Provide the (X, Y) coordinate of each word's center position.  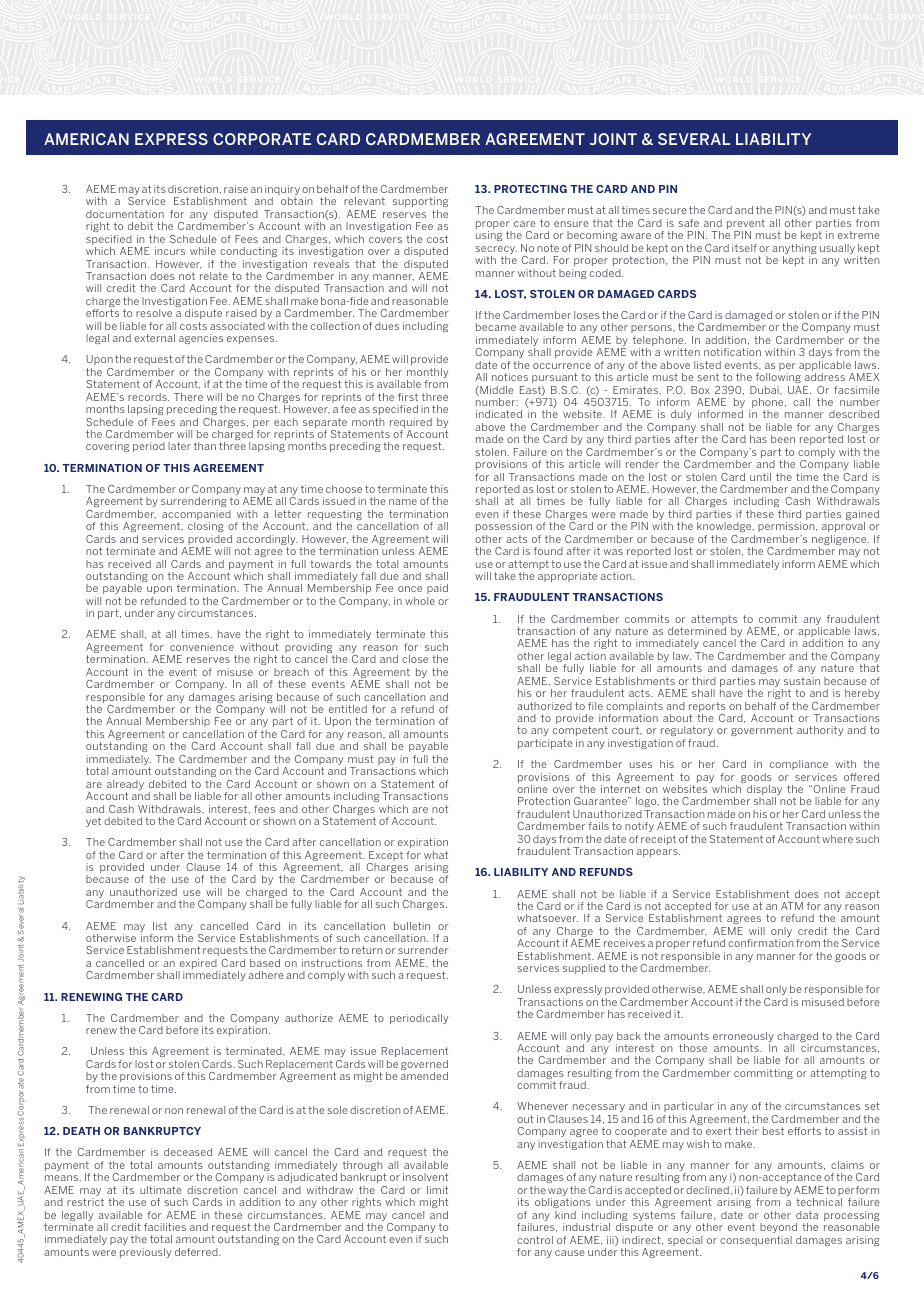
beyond (778, 1228)
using (489, 236)
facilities (165, 1227)
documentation (125, 214)
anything (794, 250)
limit (437, 1190)
